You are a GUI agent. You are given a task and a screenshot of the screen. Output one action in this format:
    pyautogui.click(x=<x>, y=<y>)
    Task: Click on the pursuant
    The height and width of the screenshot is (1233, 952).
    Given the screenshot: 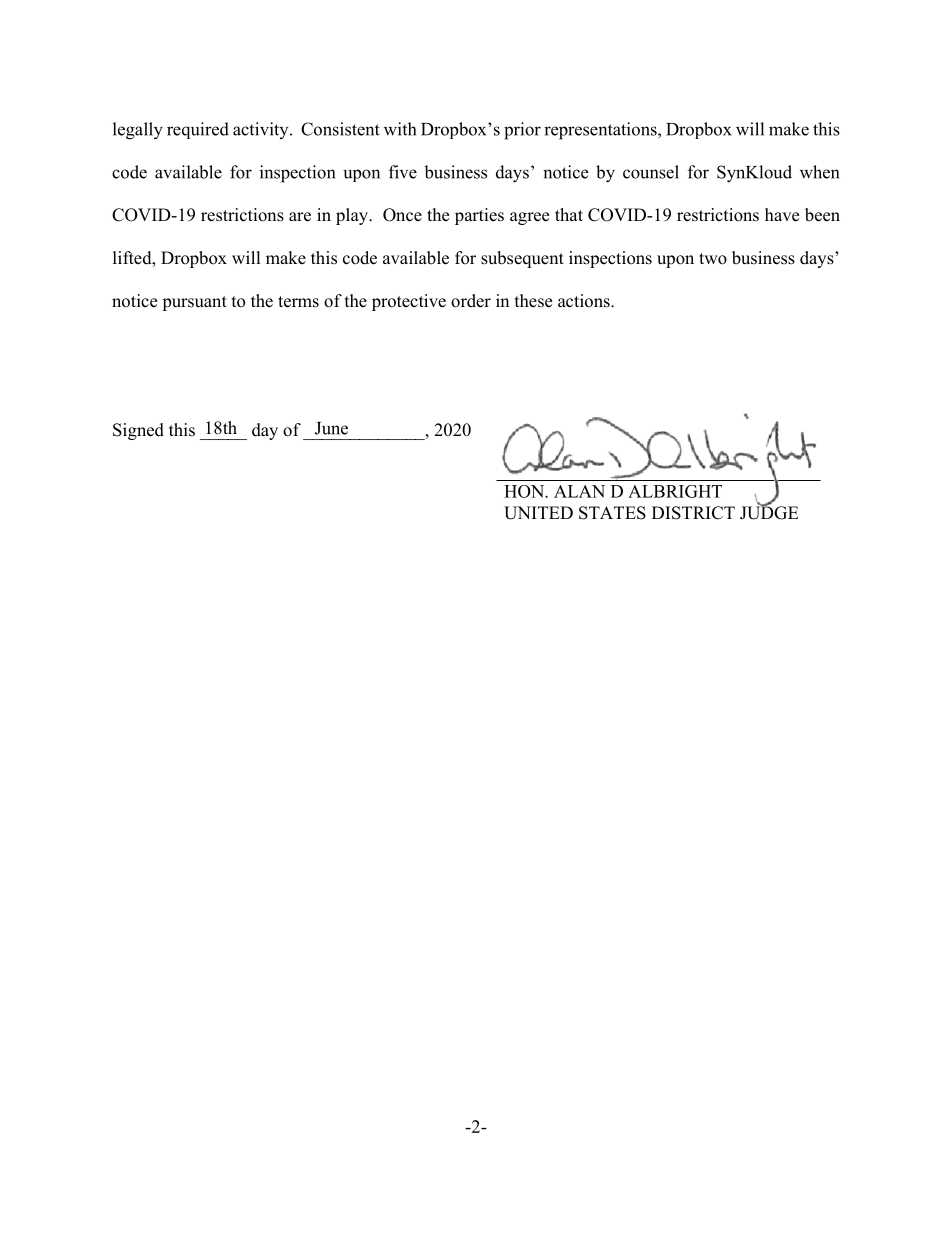 What is the action you would take?
    pyautogui.click(x=194, y=303)
